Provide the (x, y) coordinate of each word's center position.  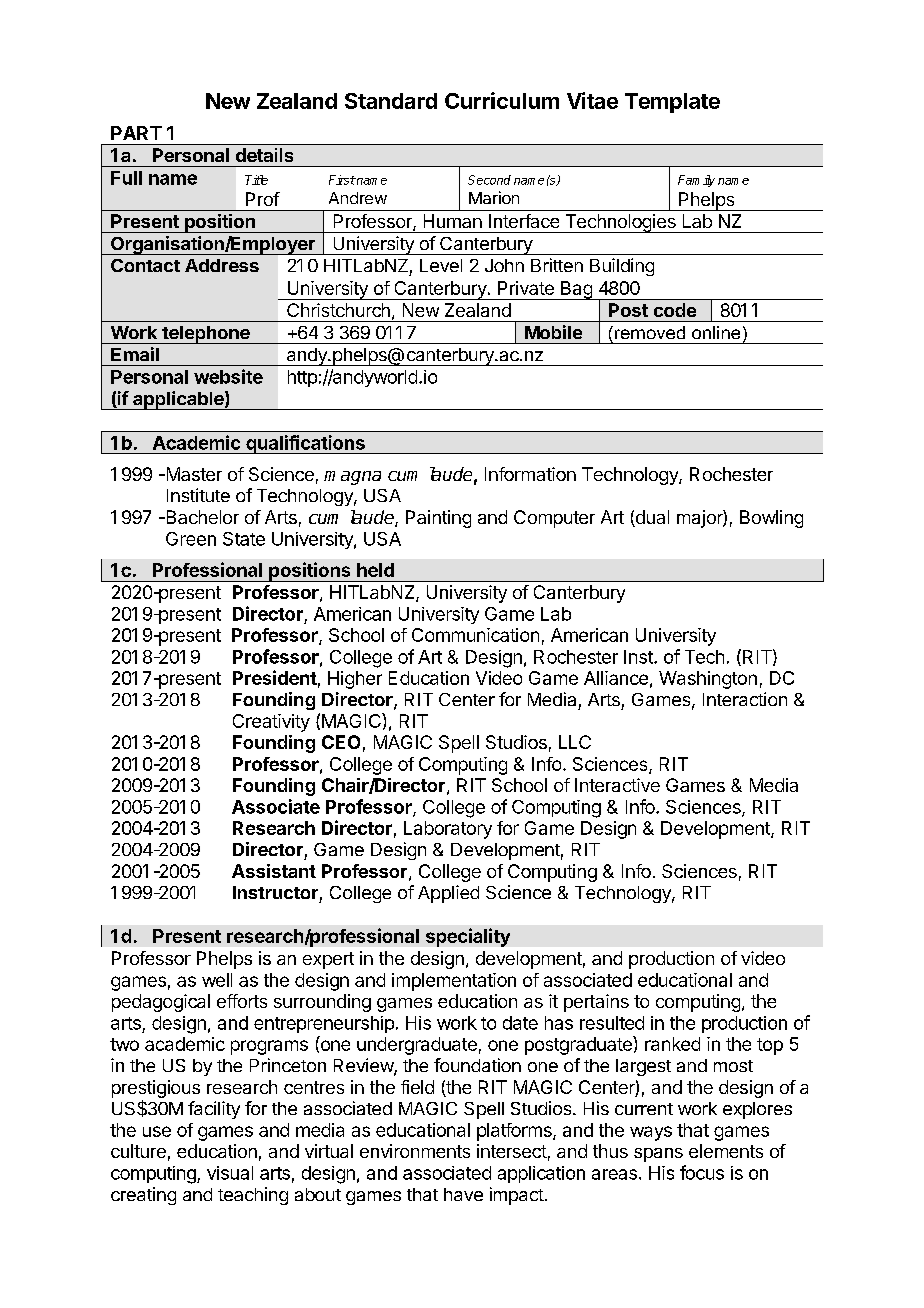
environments (415, 1151)
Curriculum (502, 100)
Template (672, 103)
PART (136, 133)
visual (230, 1173)
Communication (475, 635)
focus (702, 1172)
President (275, 677)
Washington (708, 680)
